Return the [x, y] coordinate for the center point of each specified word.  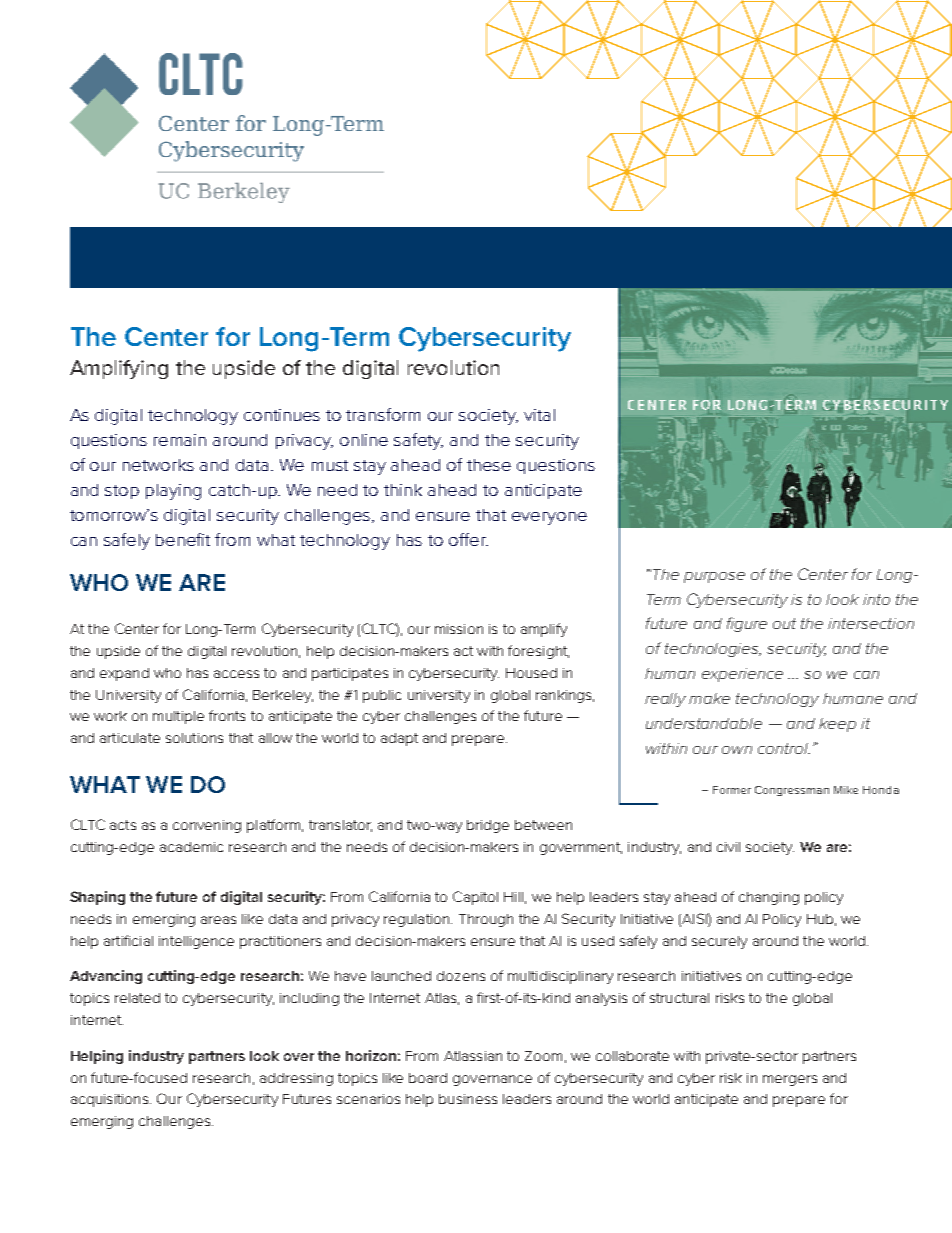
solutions [194, 738]
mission [459, 629]
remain [180, 440]
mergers [790, 1080]
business [468, 1099]
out [784, 623]
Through [486, 920]
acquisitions [111, 1100]
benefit [183, 539]
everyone [549, 518]
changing [769, 898]
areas [218, 920]
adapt [399, 739]
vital [539, 415]
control [784, 748]
